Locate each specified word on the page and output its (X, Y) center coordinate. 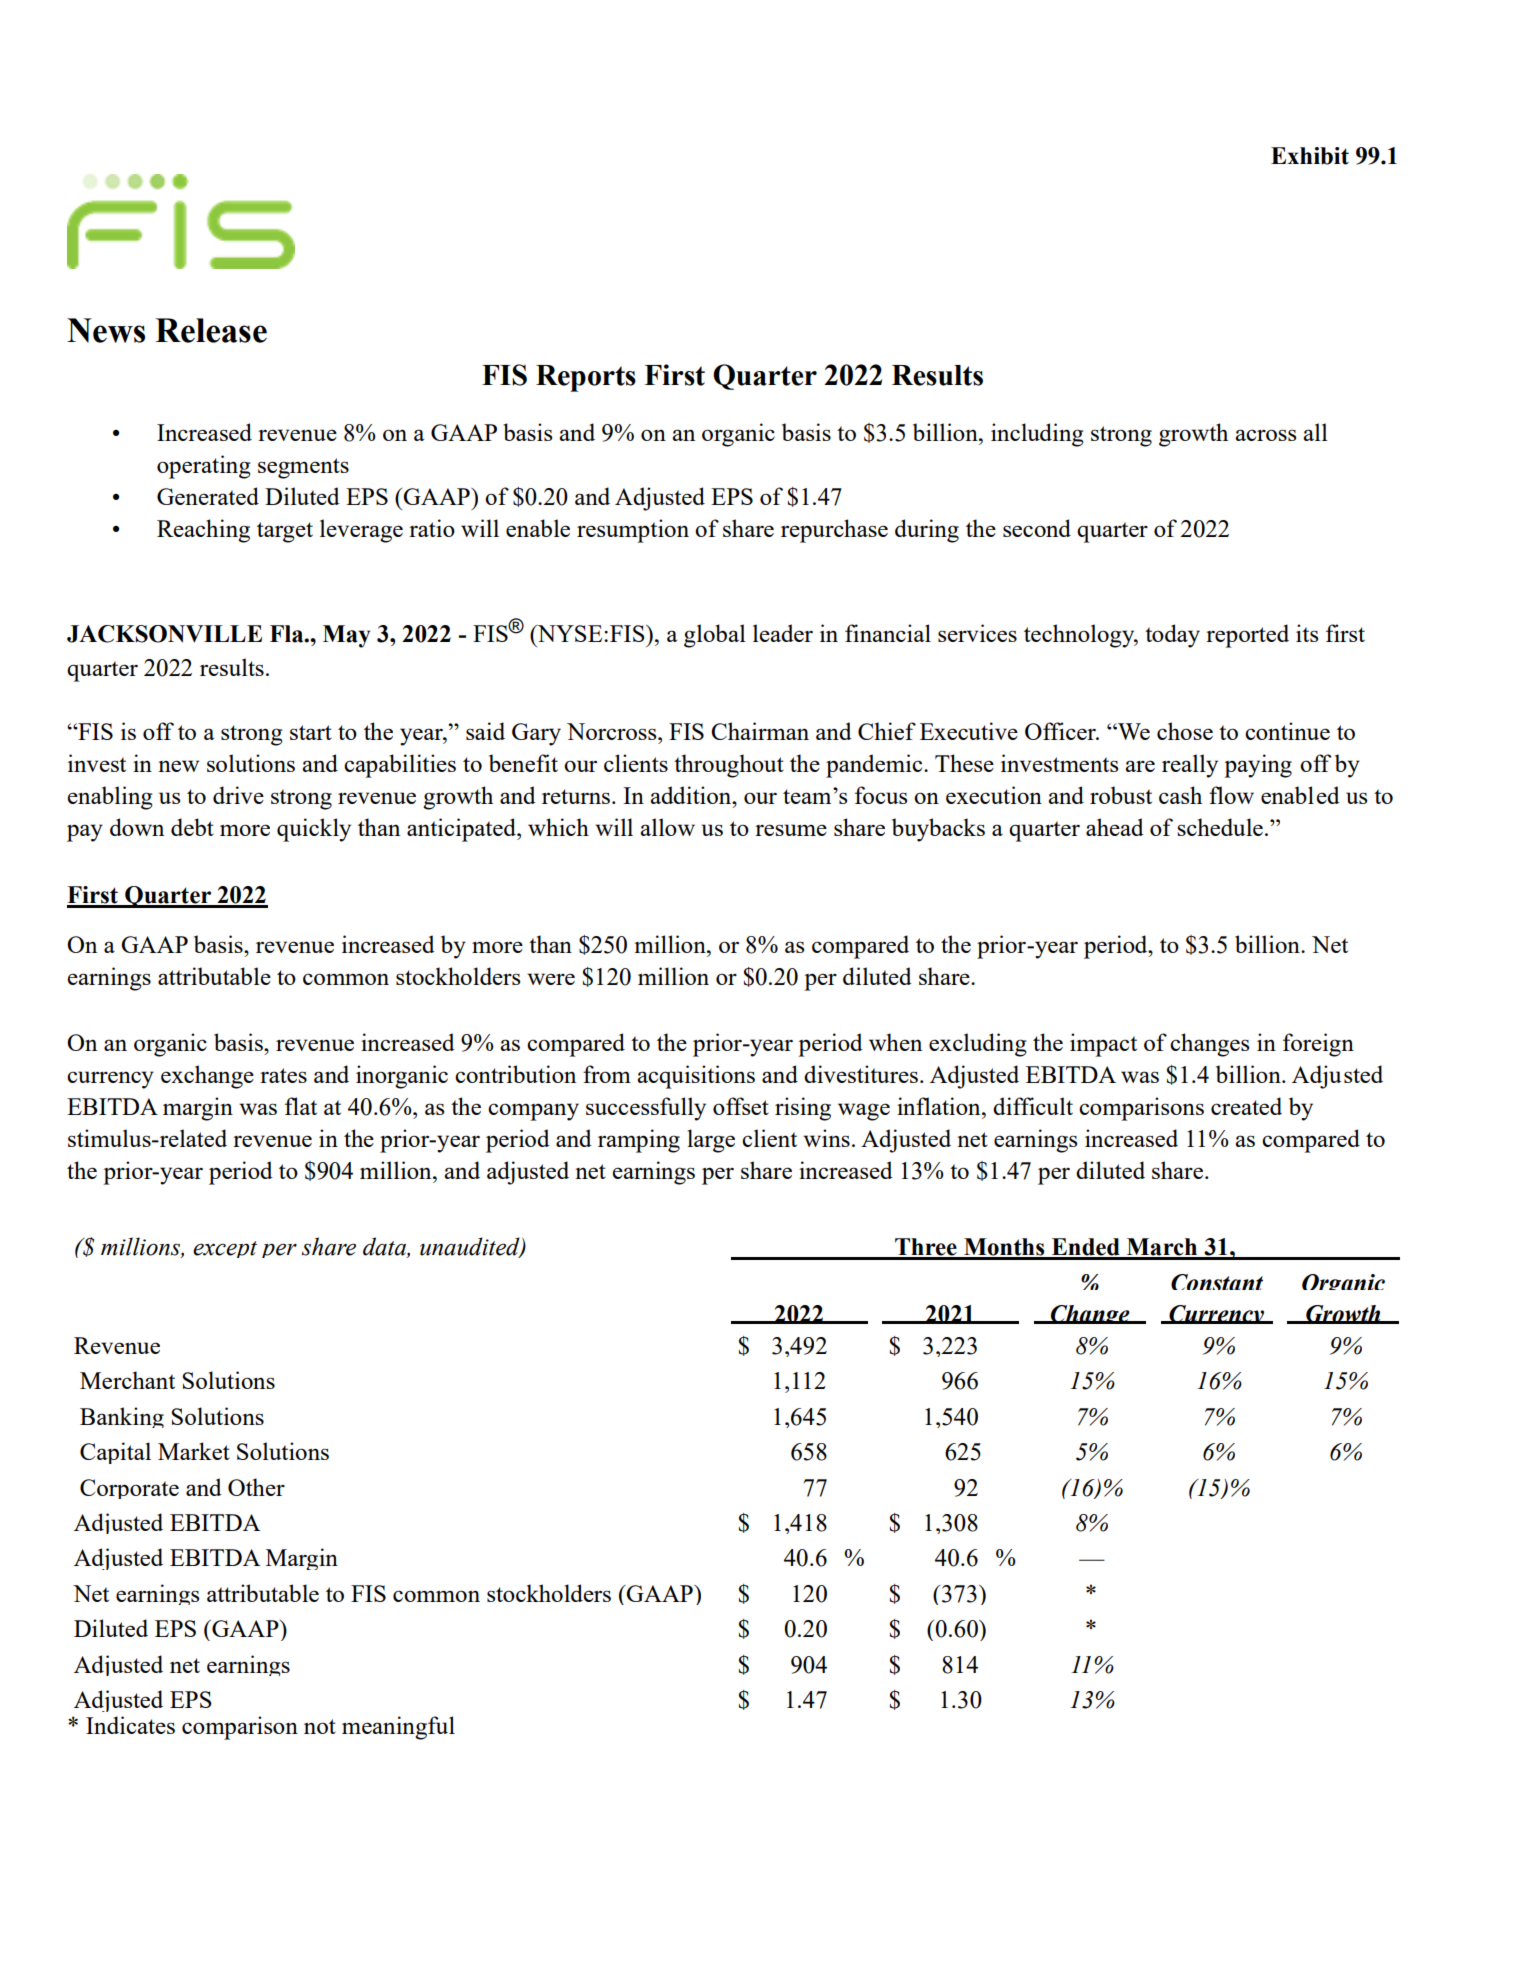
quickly (314, 830)
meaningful (398, 1728)
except (225, 1249)
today (1172, 636)
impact (1103, 1045)
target (285, 532)
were (551, 979)
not (320, 1726)
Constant (1217, 1282)
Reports (586, 378)
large (711, 1141)
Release (211, 330)
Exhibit (1310, 156)
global (715, 636)
